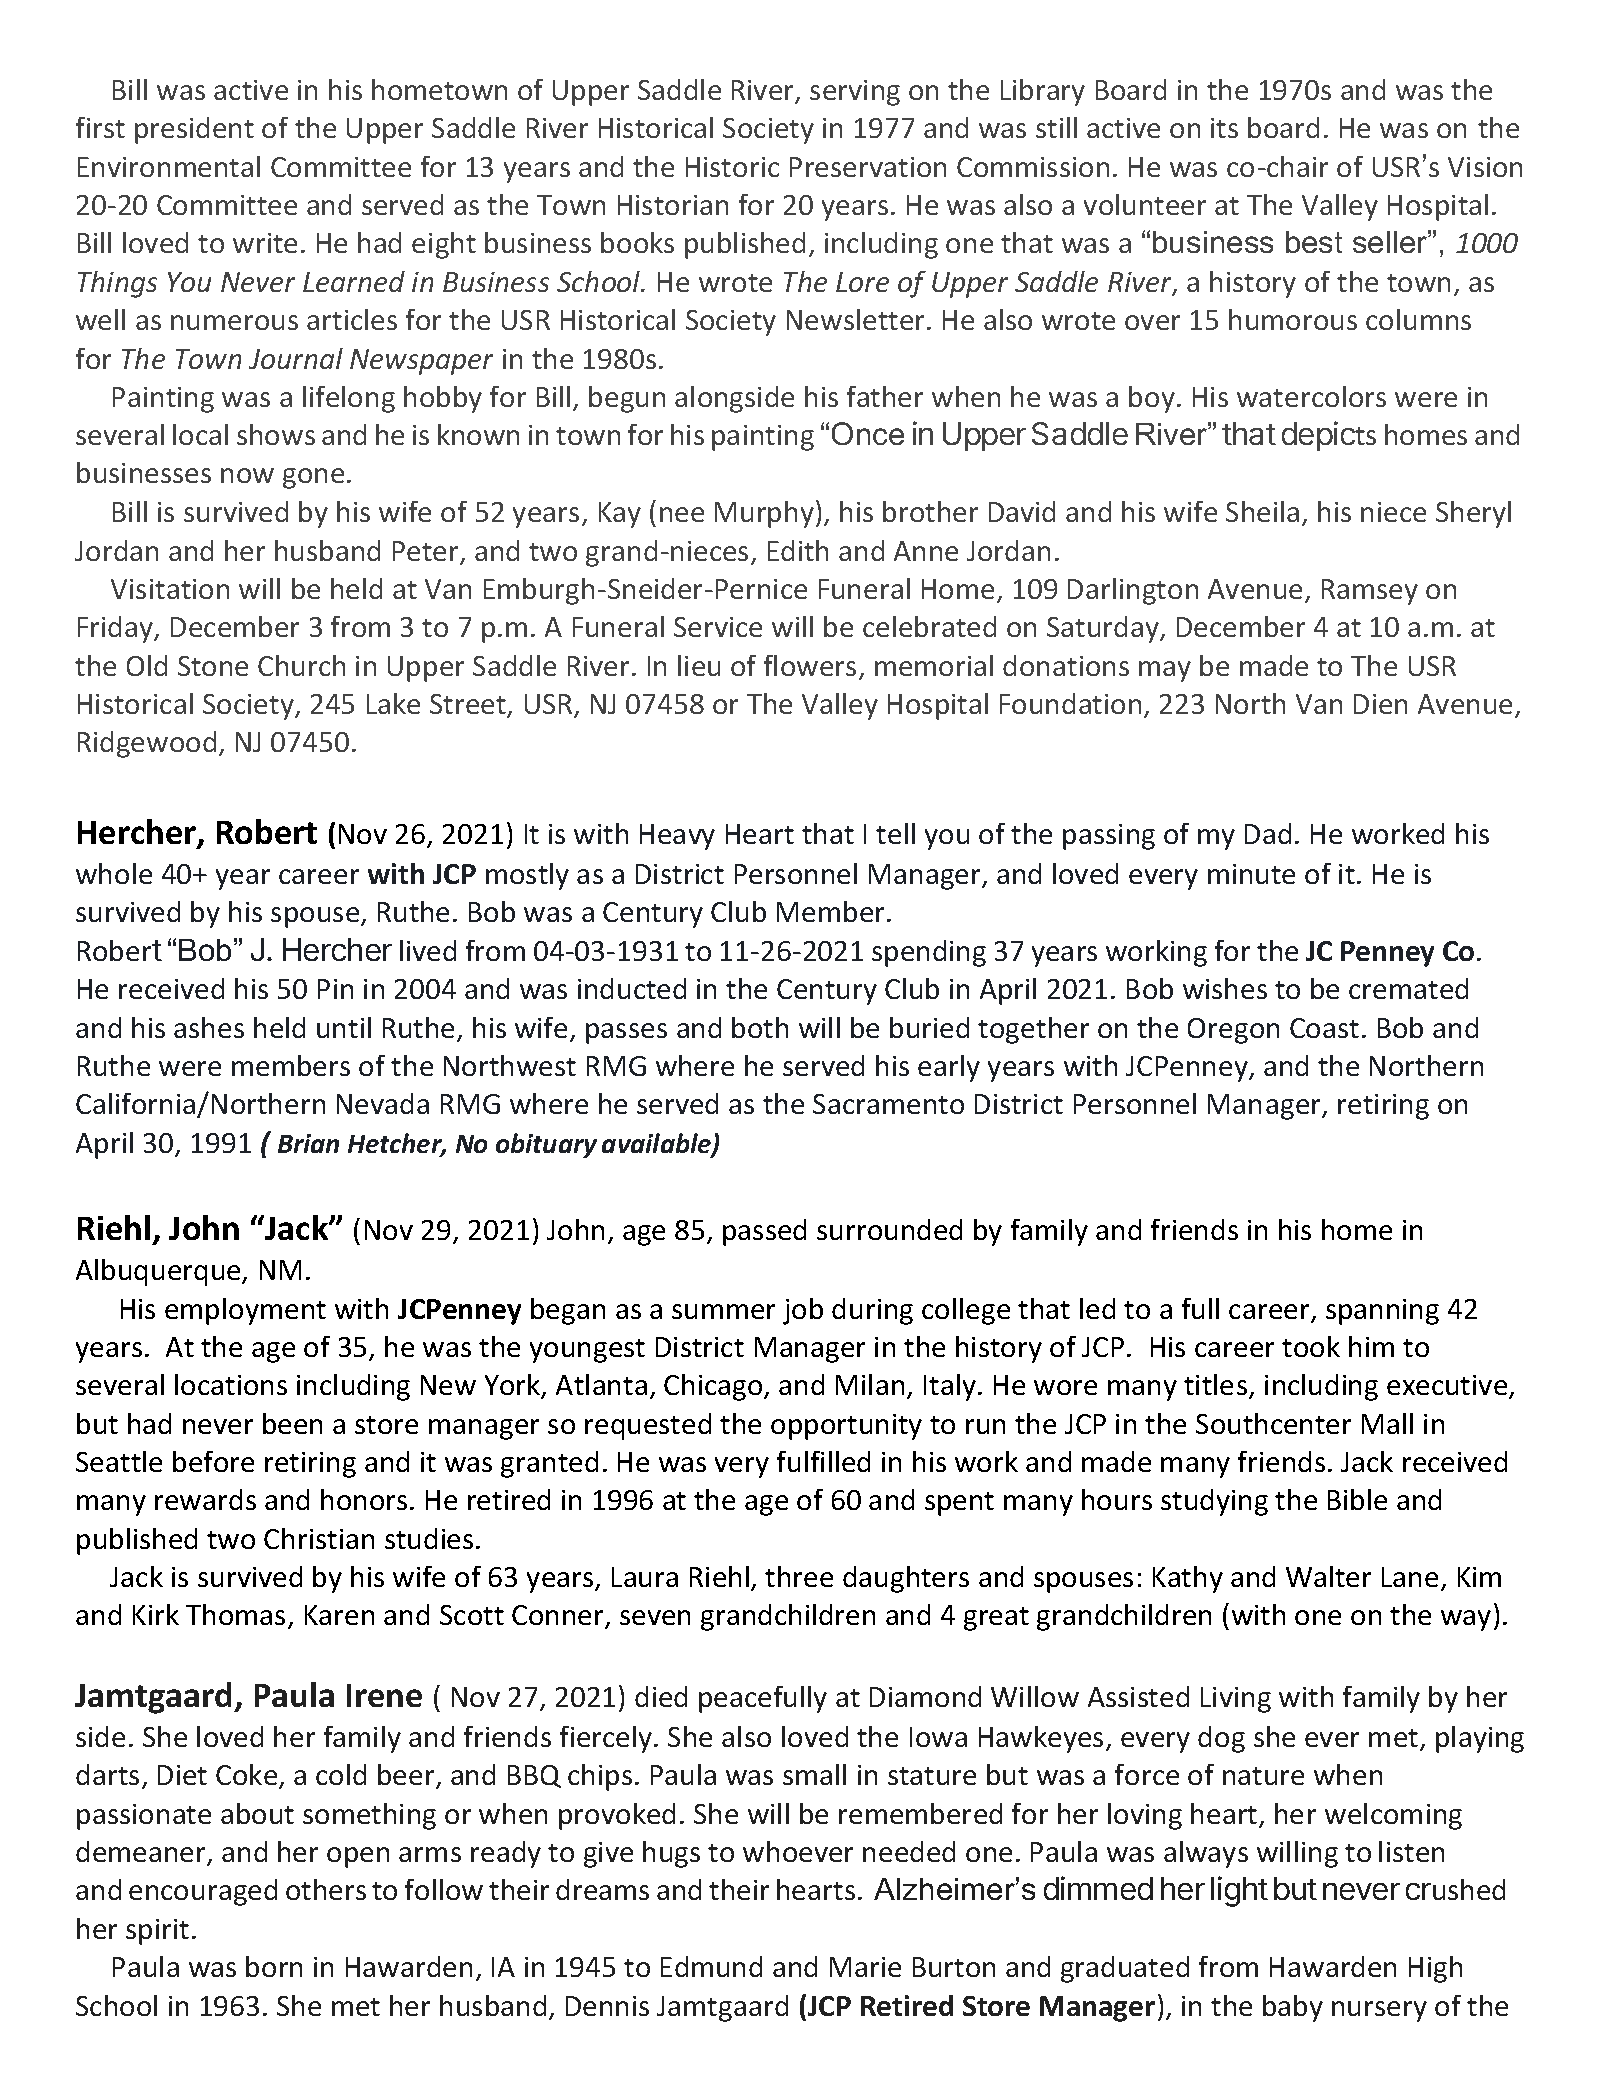 The image size is (1602, 2073). I want to click on took, so click(1311, 1346).
